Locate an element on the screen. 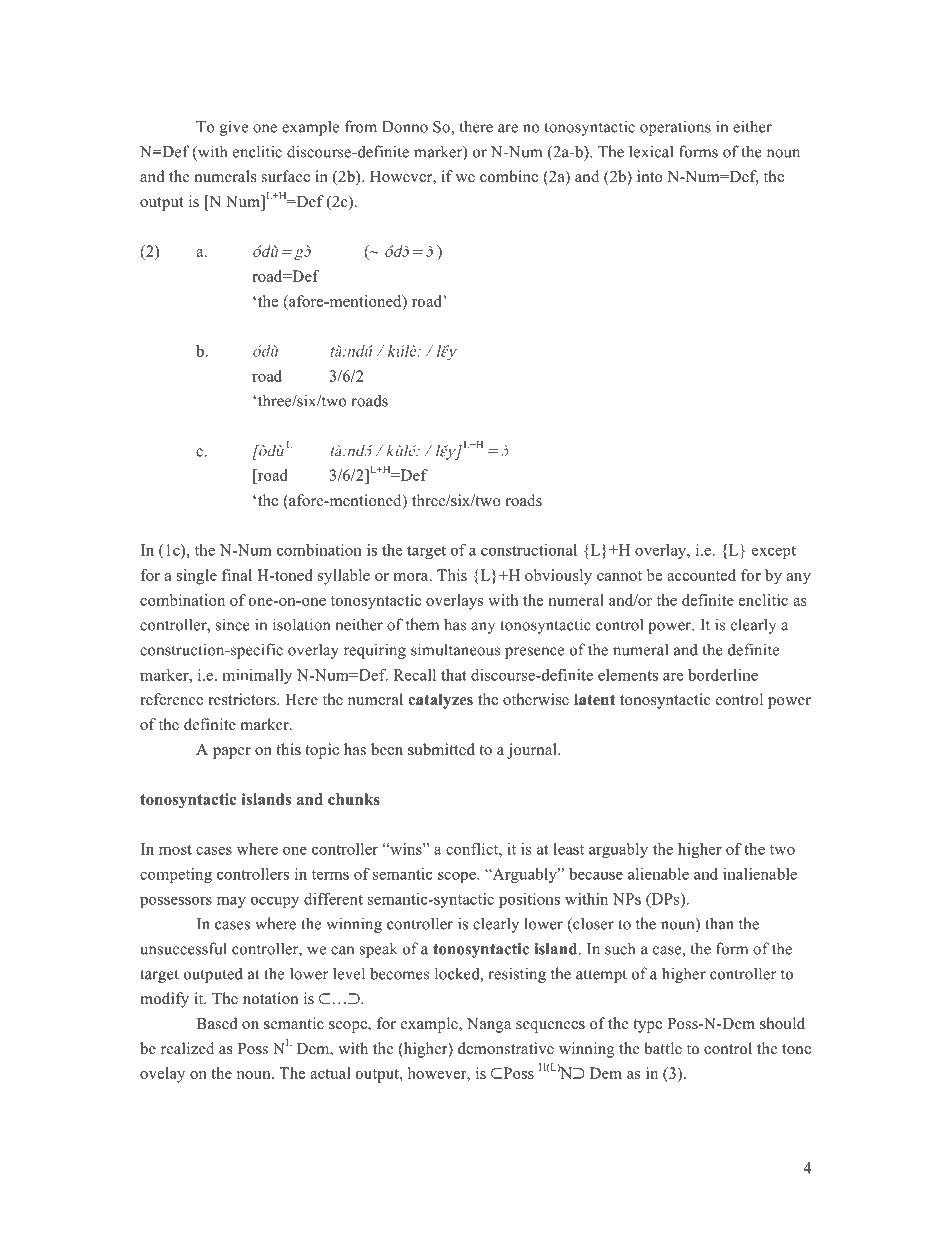 The height and width of the screenshot is (1233, 952). Based is located at coordinates (217, 1023).
